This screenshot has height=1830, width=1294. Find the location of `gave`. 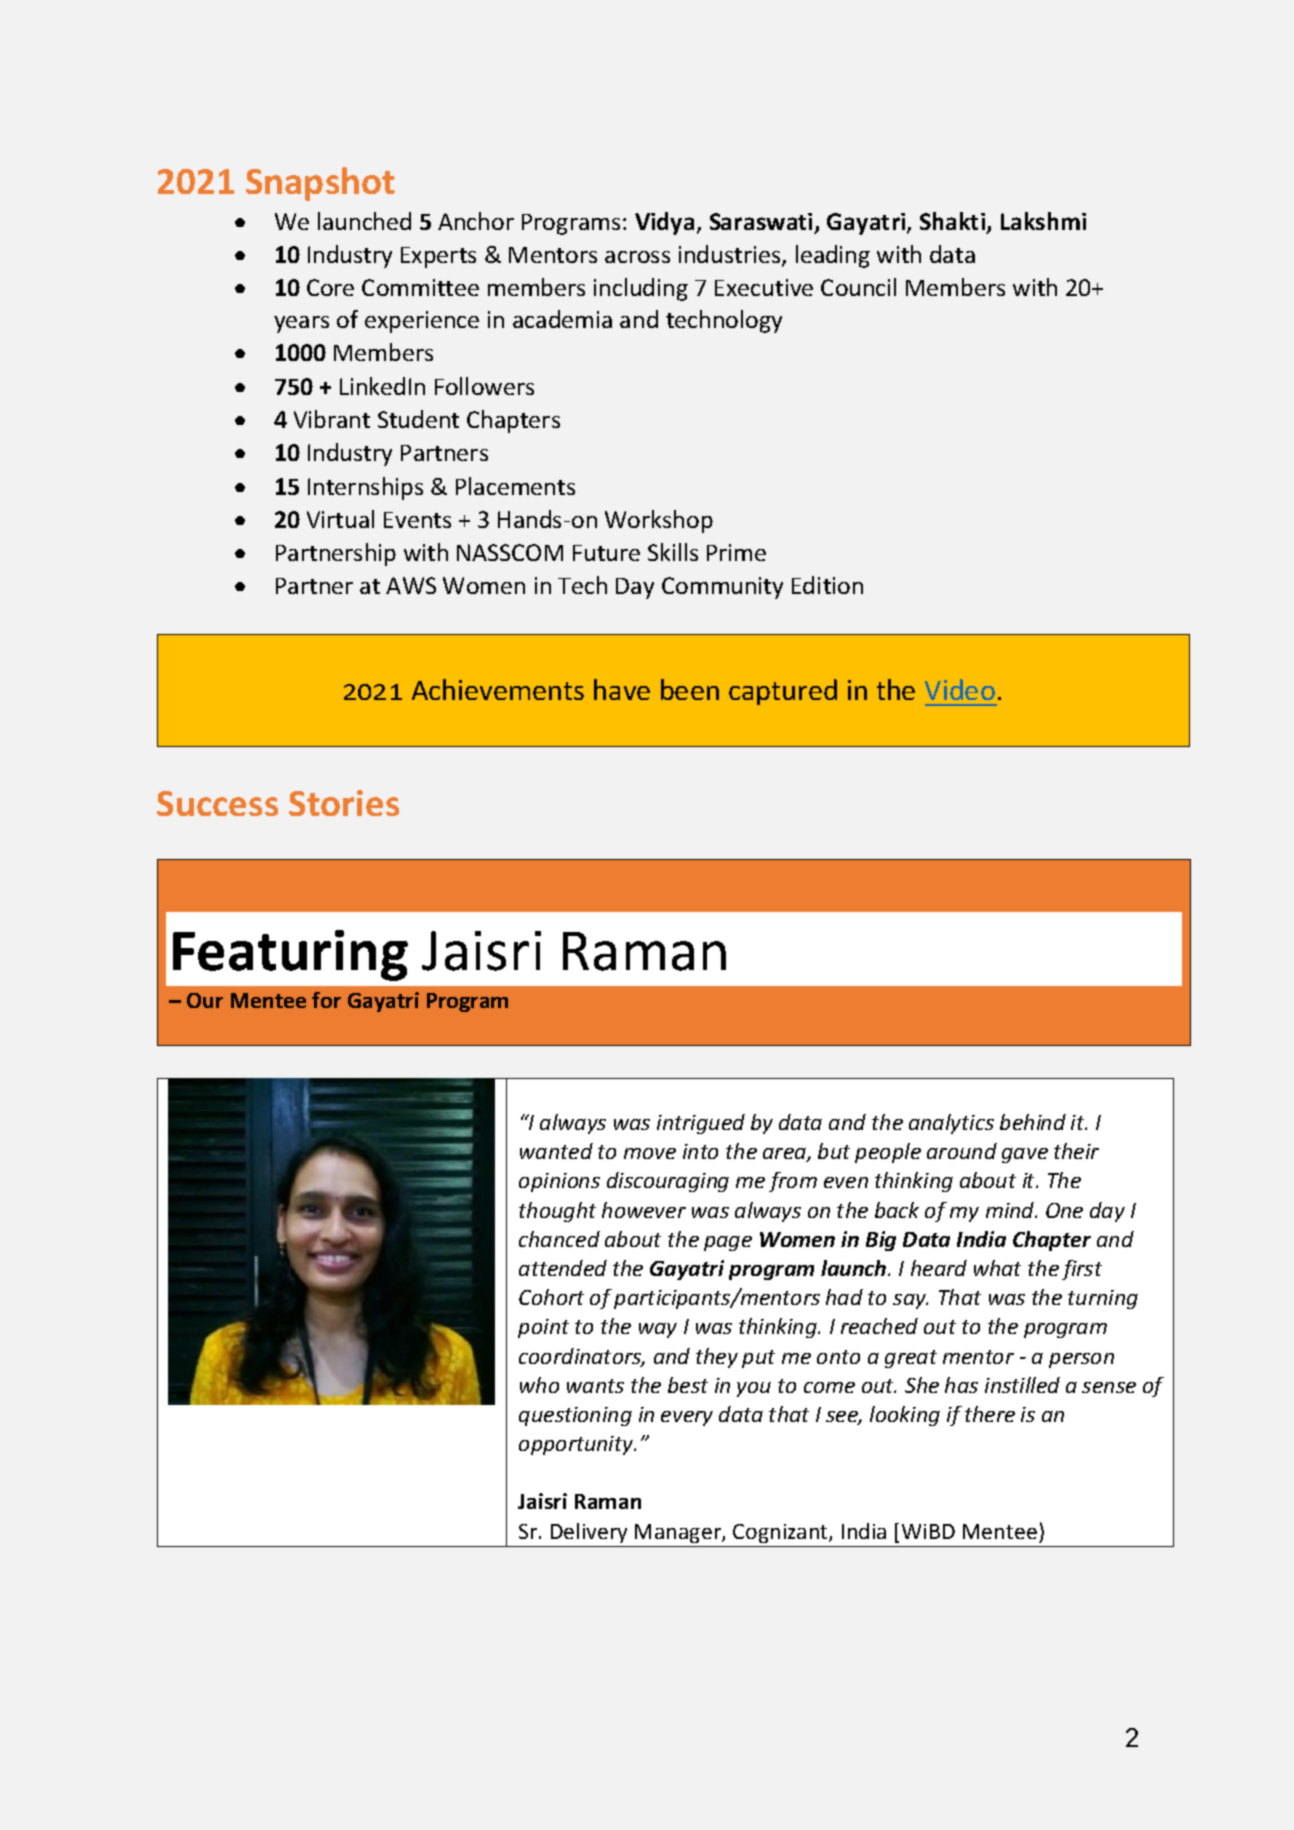

gave is located at coordinates (1025, 1155).
